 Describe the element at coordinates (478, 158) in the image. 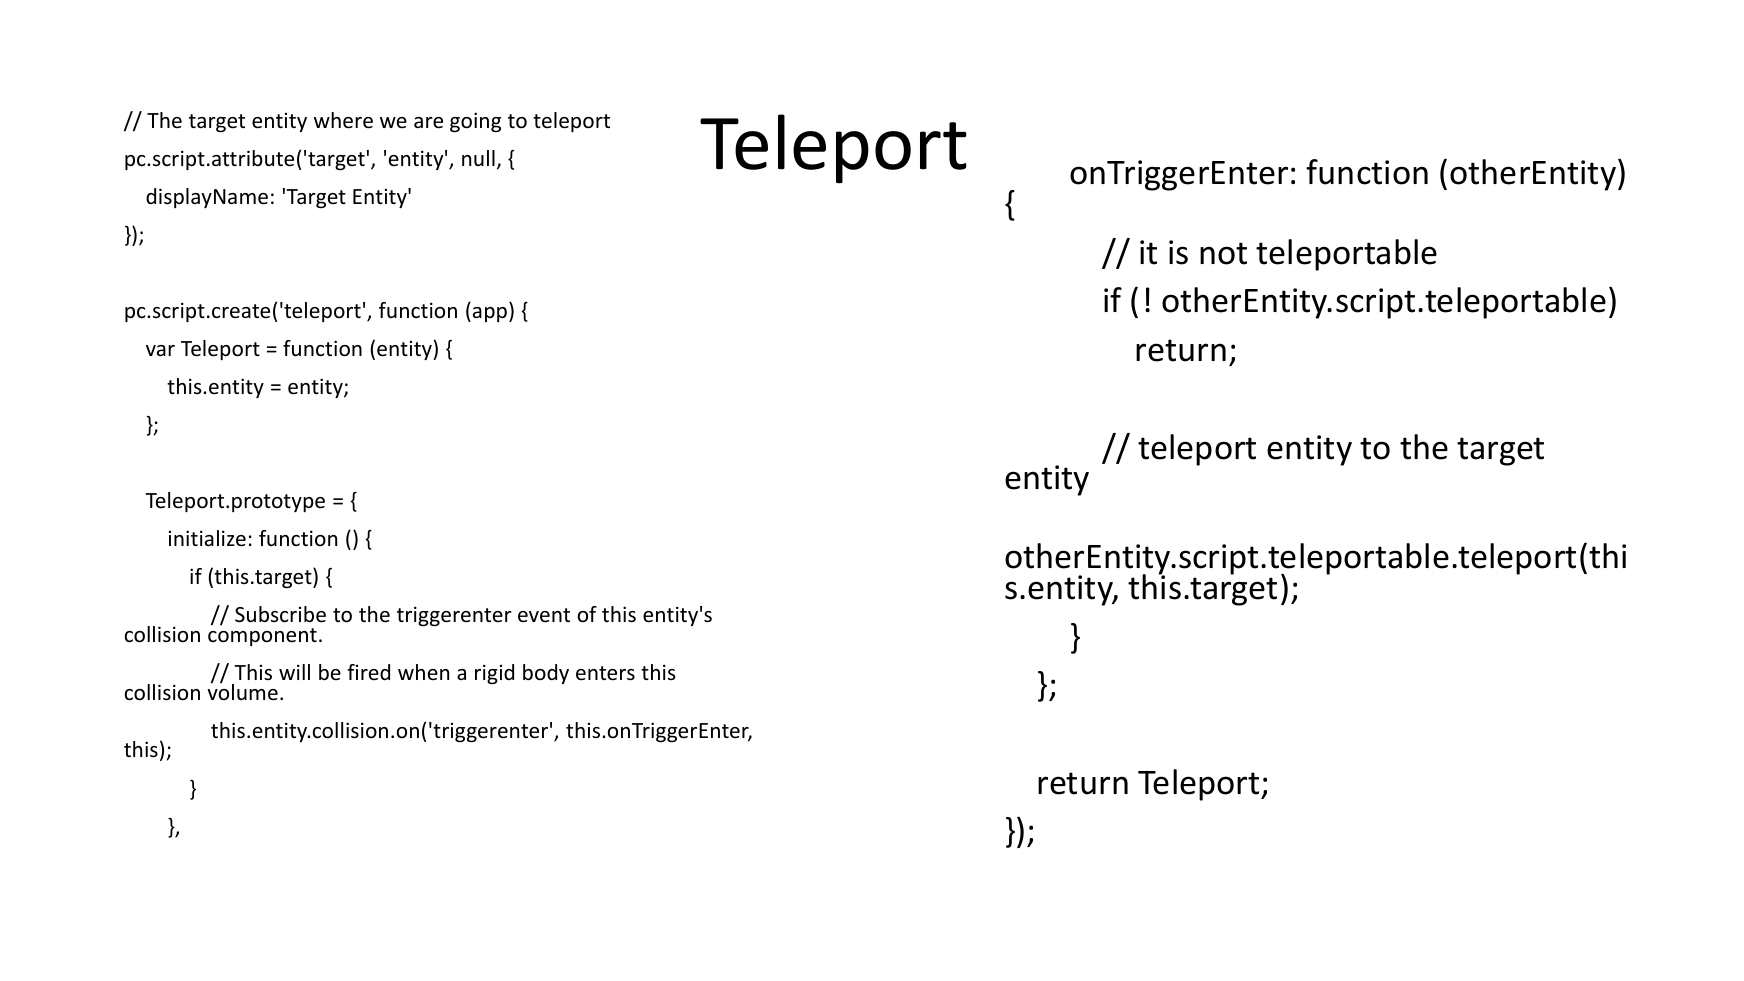

I see `null` at that location.
